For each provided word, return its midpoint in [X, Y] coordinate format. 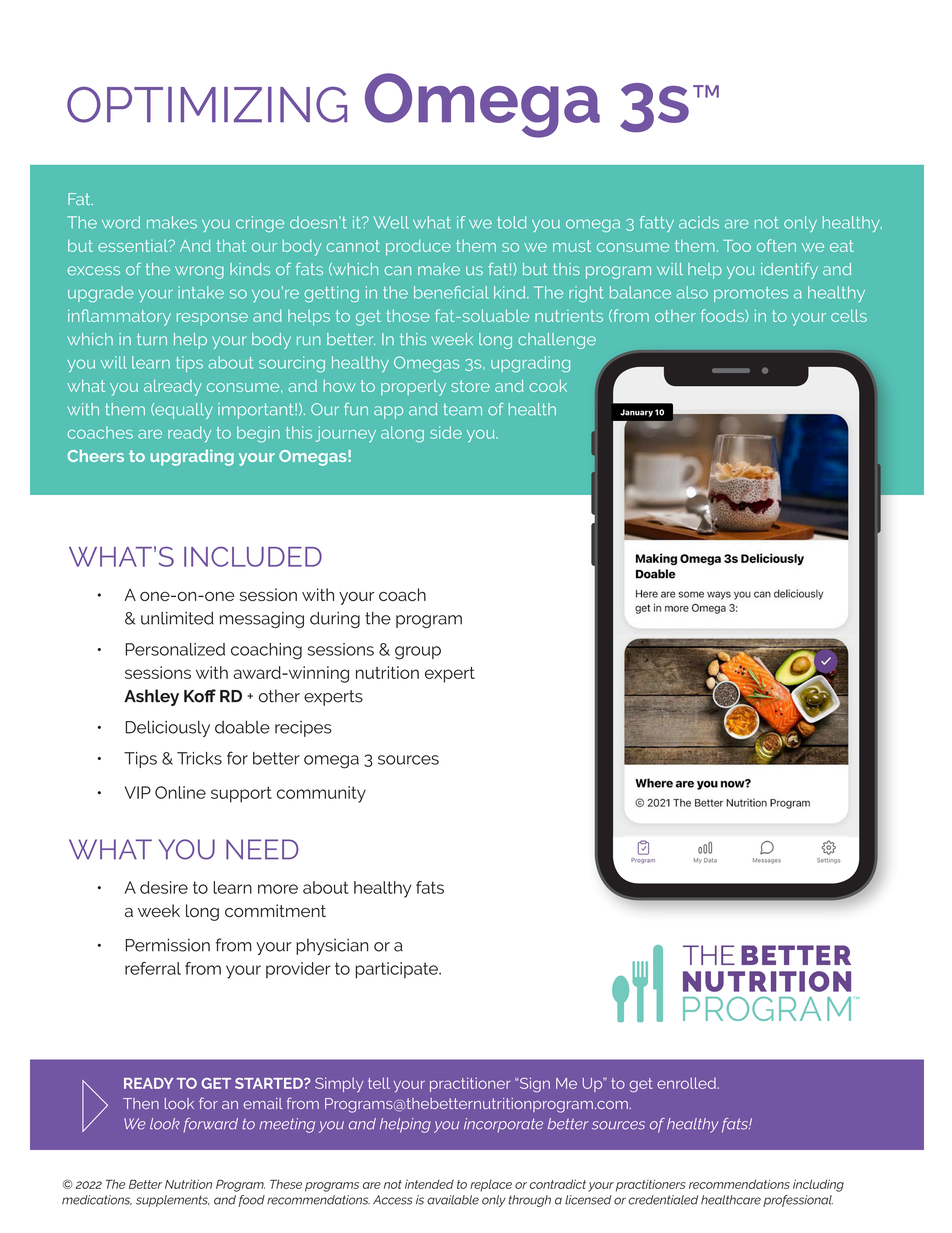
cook [548, 385]
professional [798, 1201]
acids [699, 222]
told [512, 222]
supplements [173, 1201]
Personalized [175, 649]
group [418, 653]
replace [491, 1186]
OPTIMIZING [207, 105]
